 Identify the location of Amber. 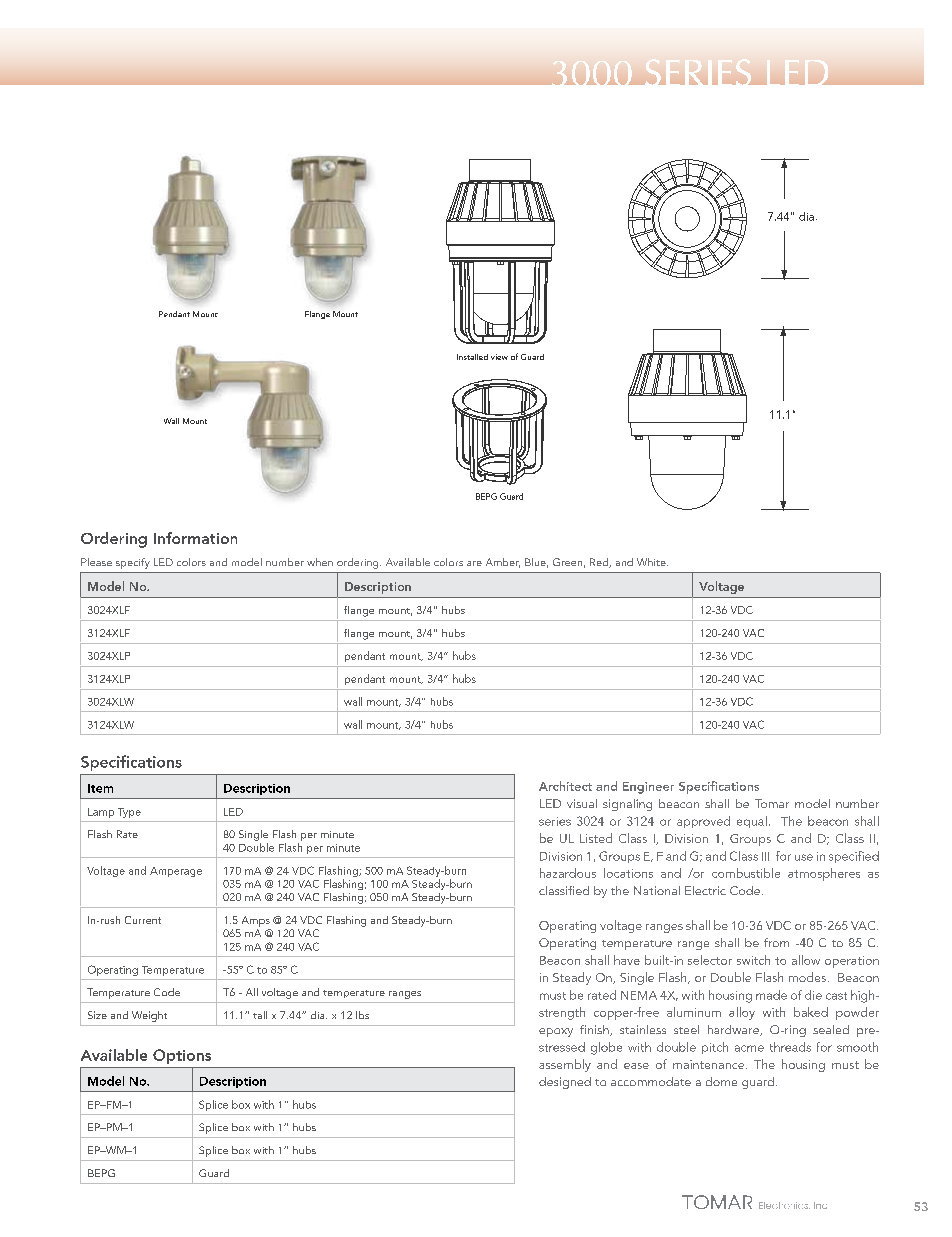
(503, 563).
